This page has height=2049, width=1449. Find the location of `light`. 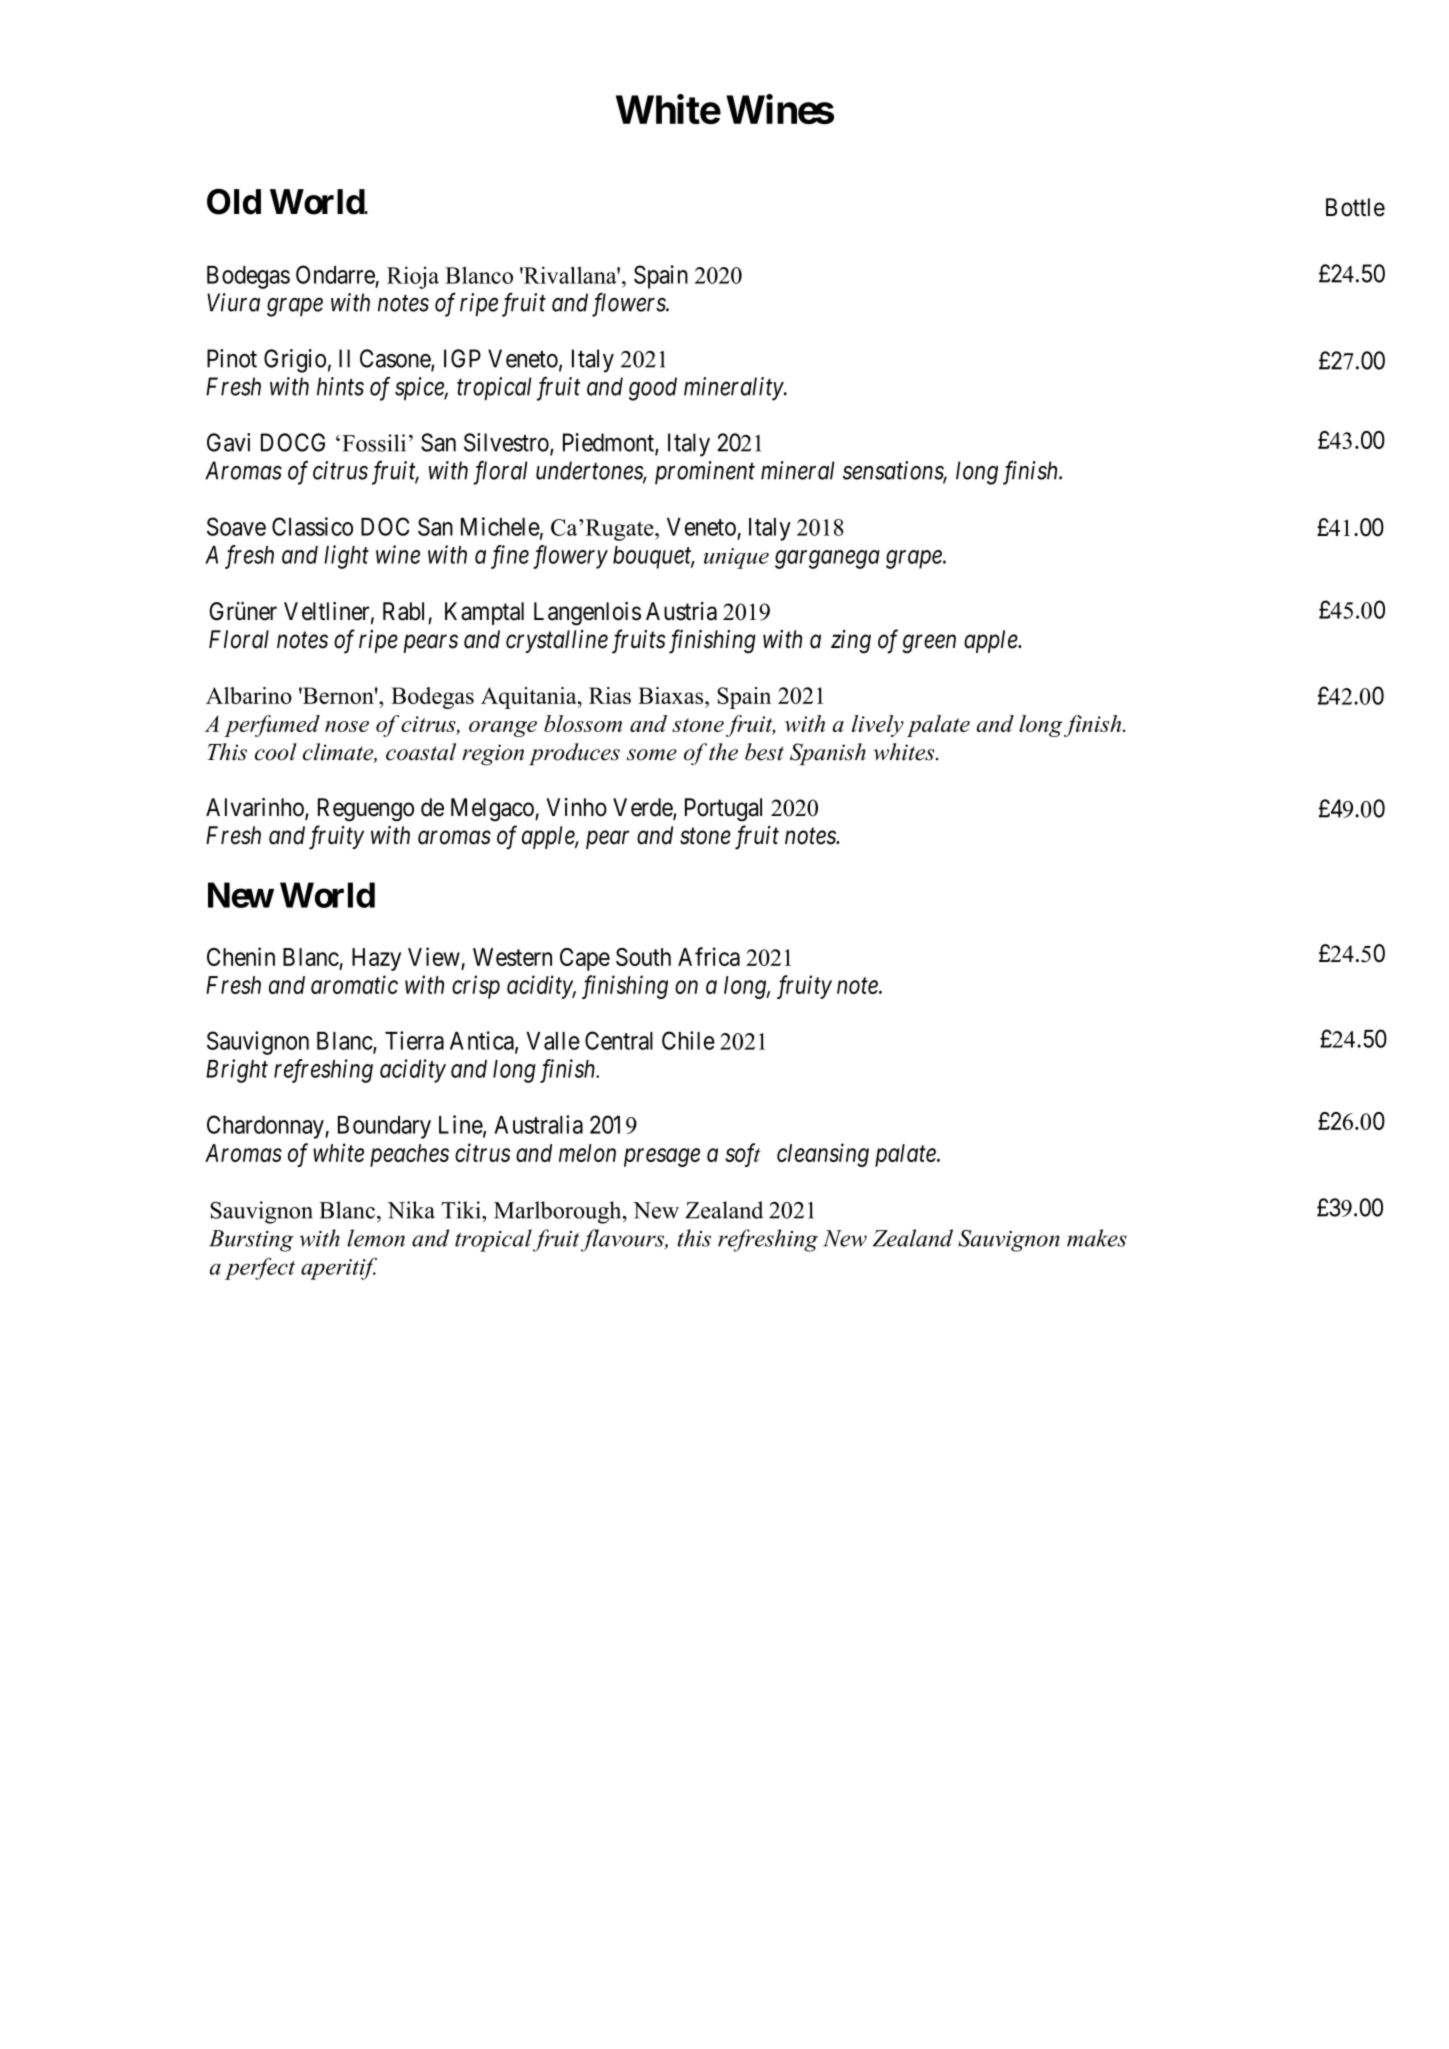

light is located at coordinates (346, 557).
